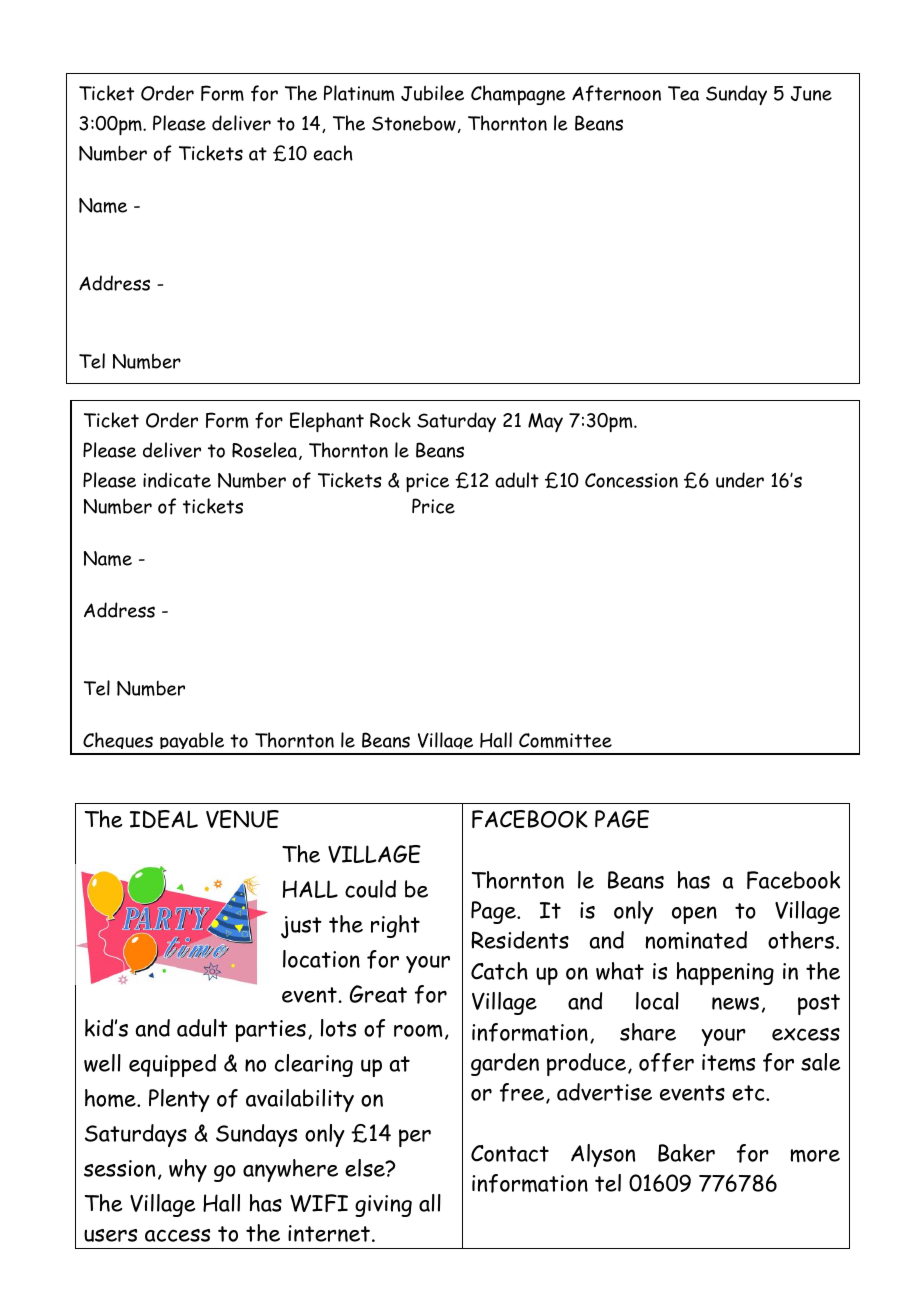  I want to click on Residents, so click(520, 940).
